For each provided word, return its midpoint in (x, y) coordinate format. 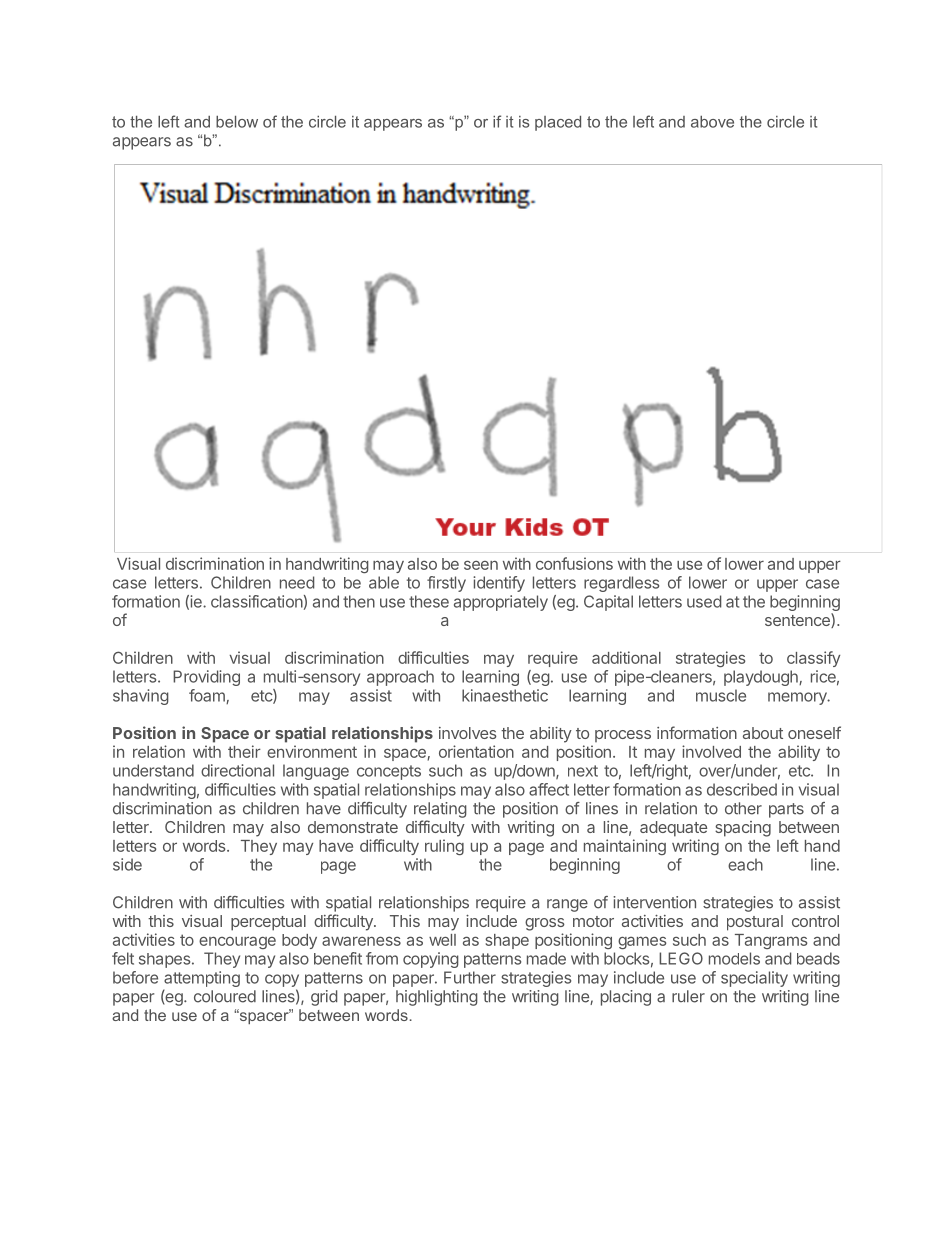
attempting (202, 979)
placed (558, 123)
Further (470, 977)
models (734, 958)
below (237, 122)
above (712, 122)
